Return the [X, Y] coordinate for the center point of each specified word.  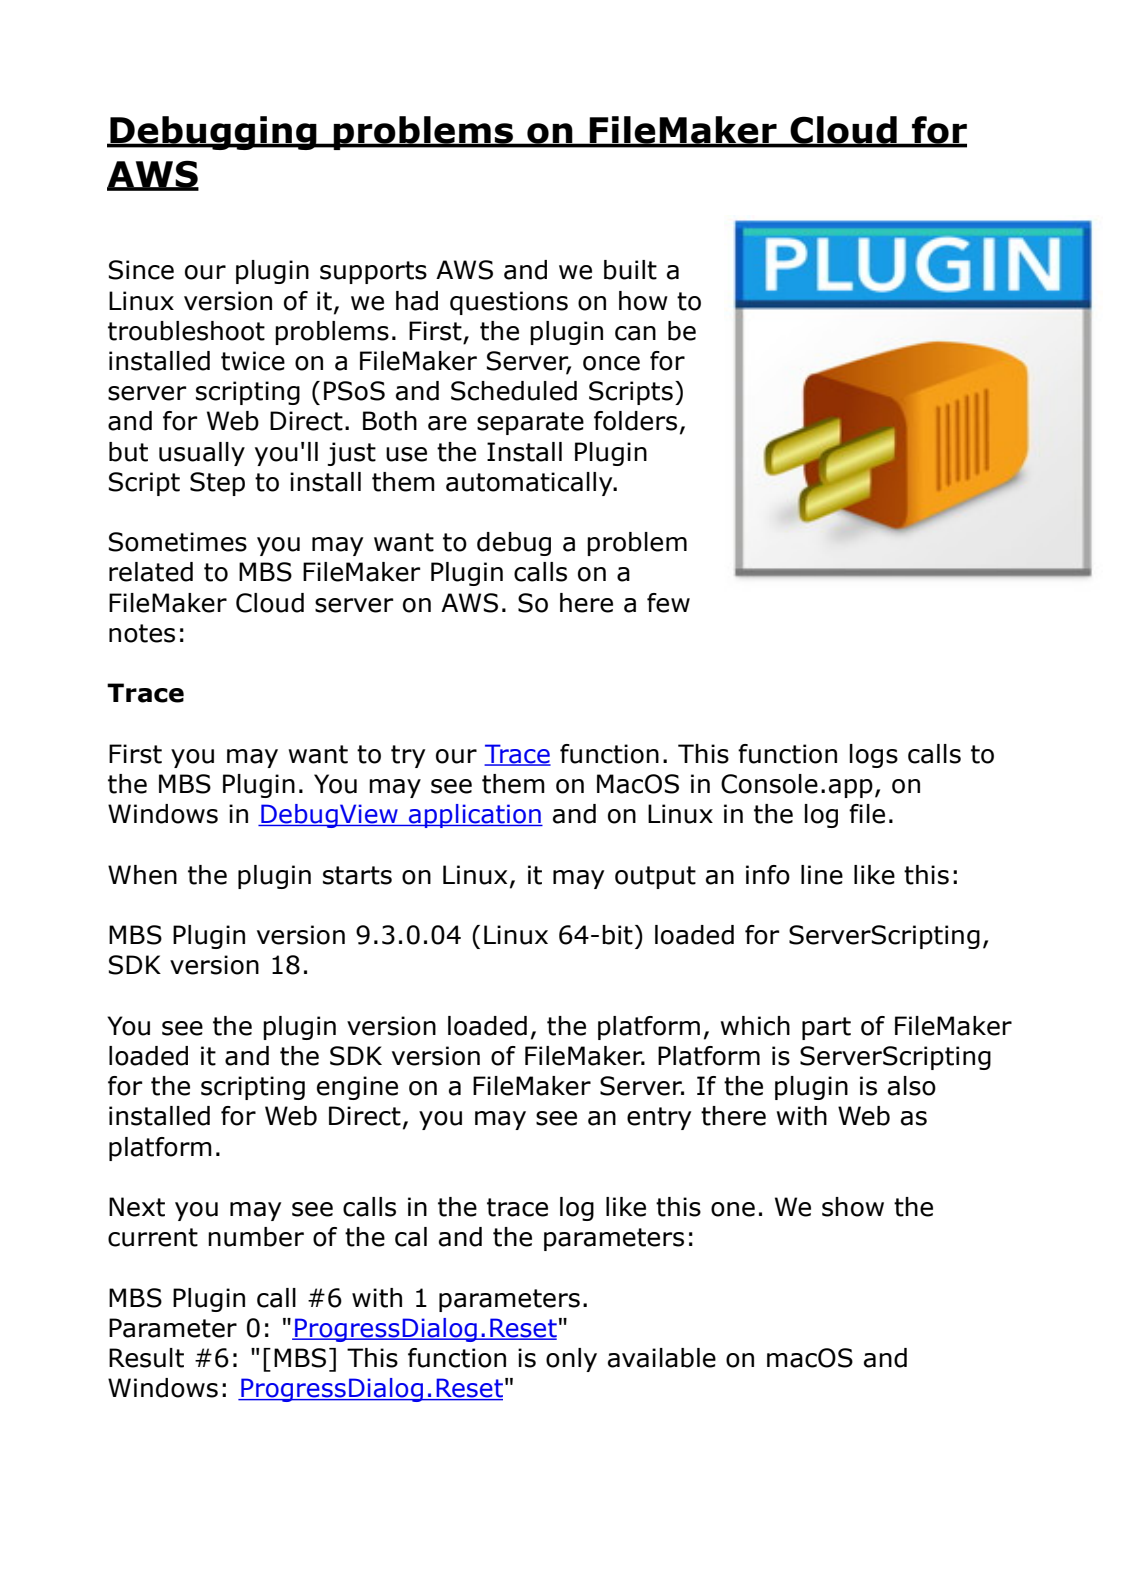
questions [509, 303]
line [822, 875]
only [571, 1360]
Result [146, 1358]
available [662, 1358]
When [142, 875]
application [475, 816]
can [635, 333]
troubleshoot [186, 331]
